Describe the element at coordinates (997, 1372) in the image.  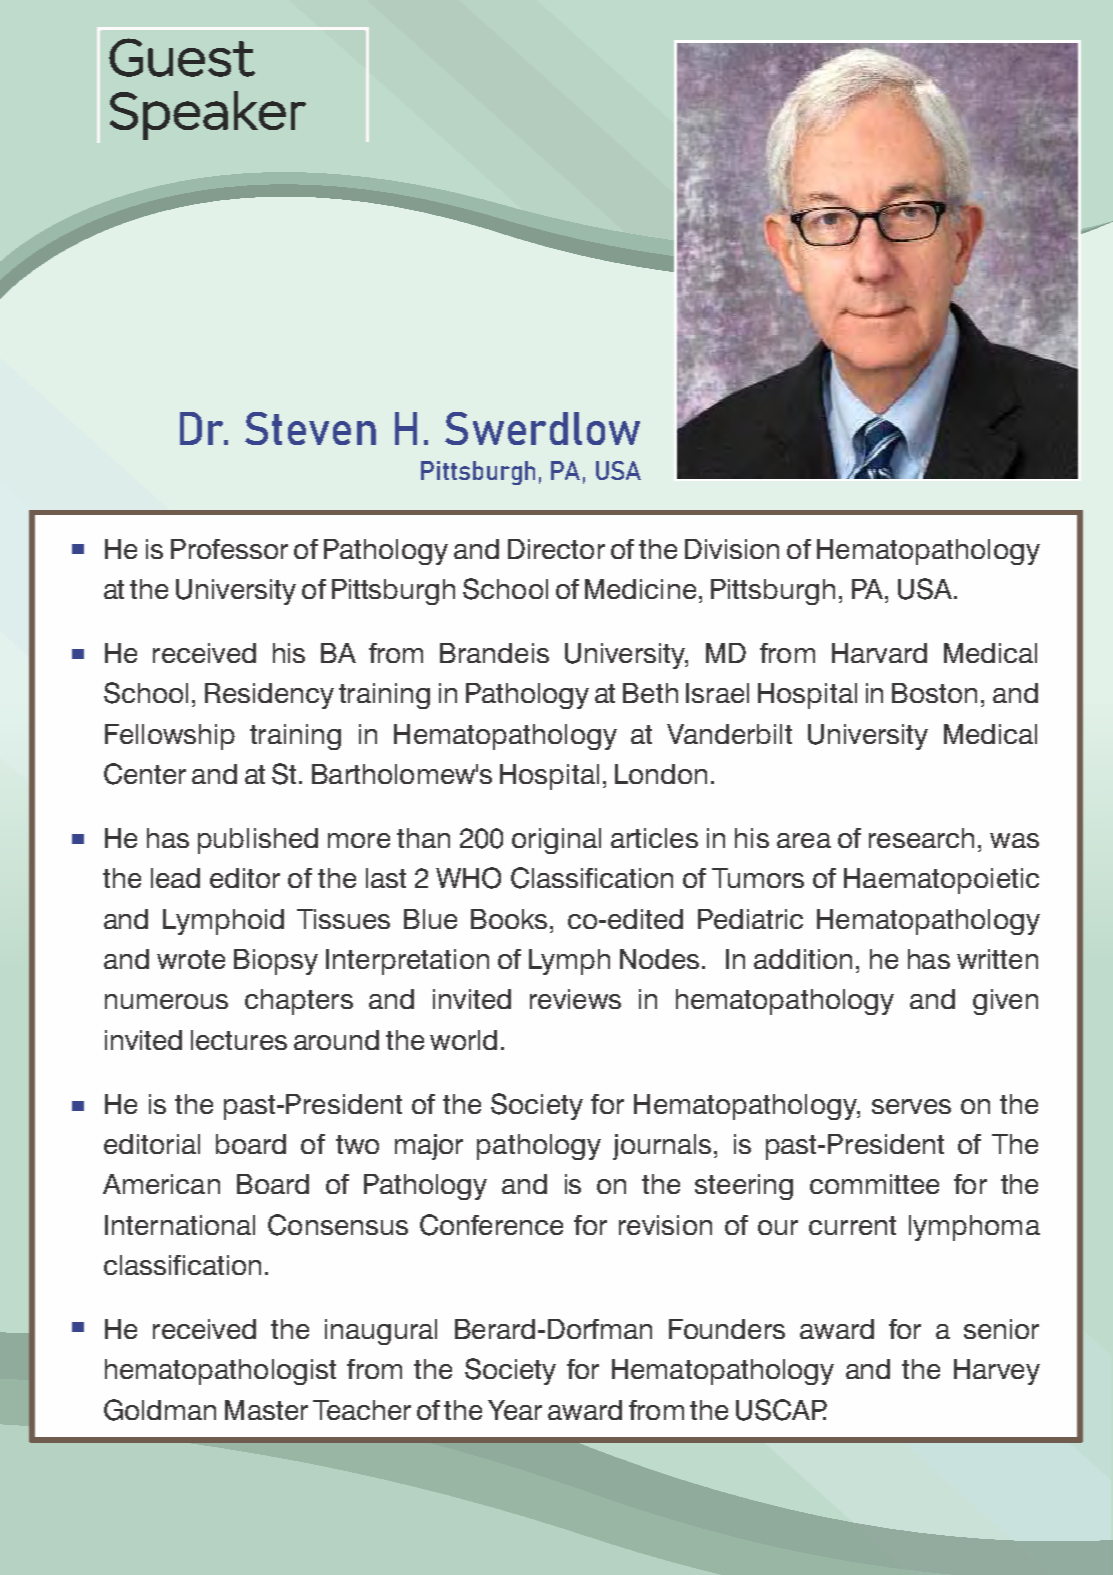
I see `Harvey` at that location.
